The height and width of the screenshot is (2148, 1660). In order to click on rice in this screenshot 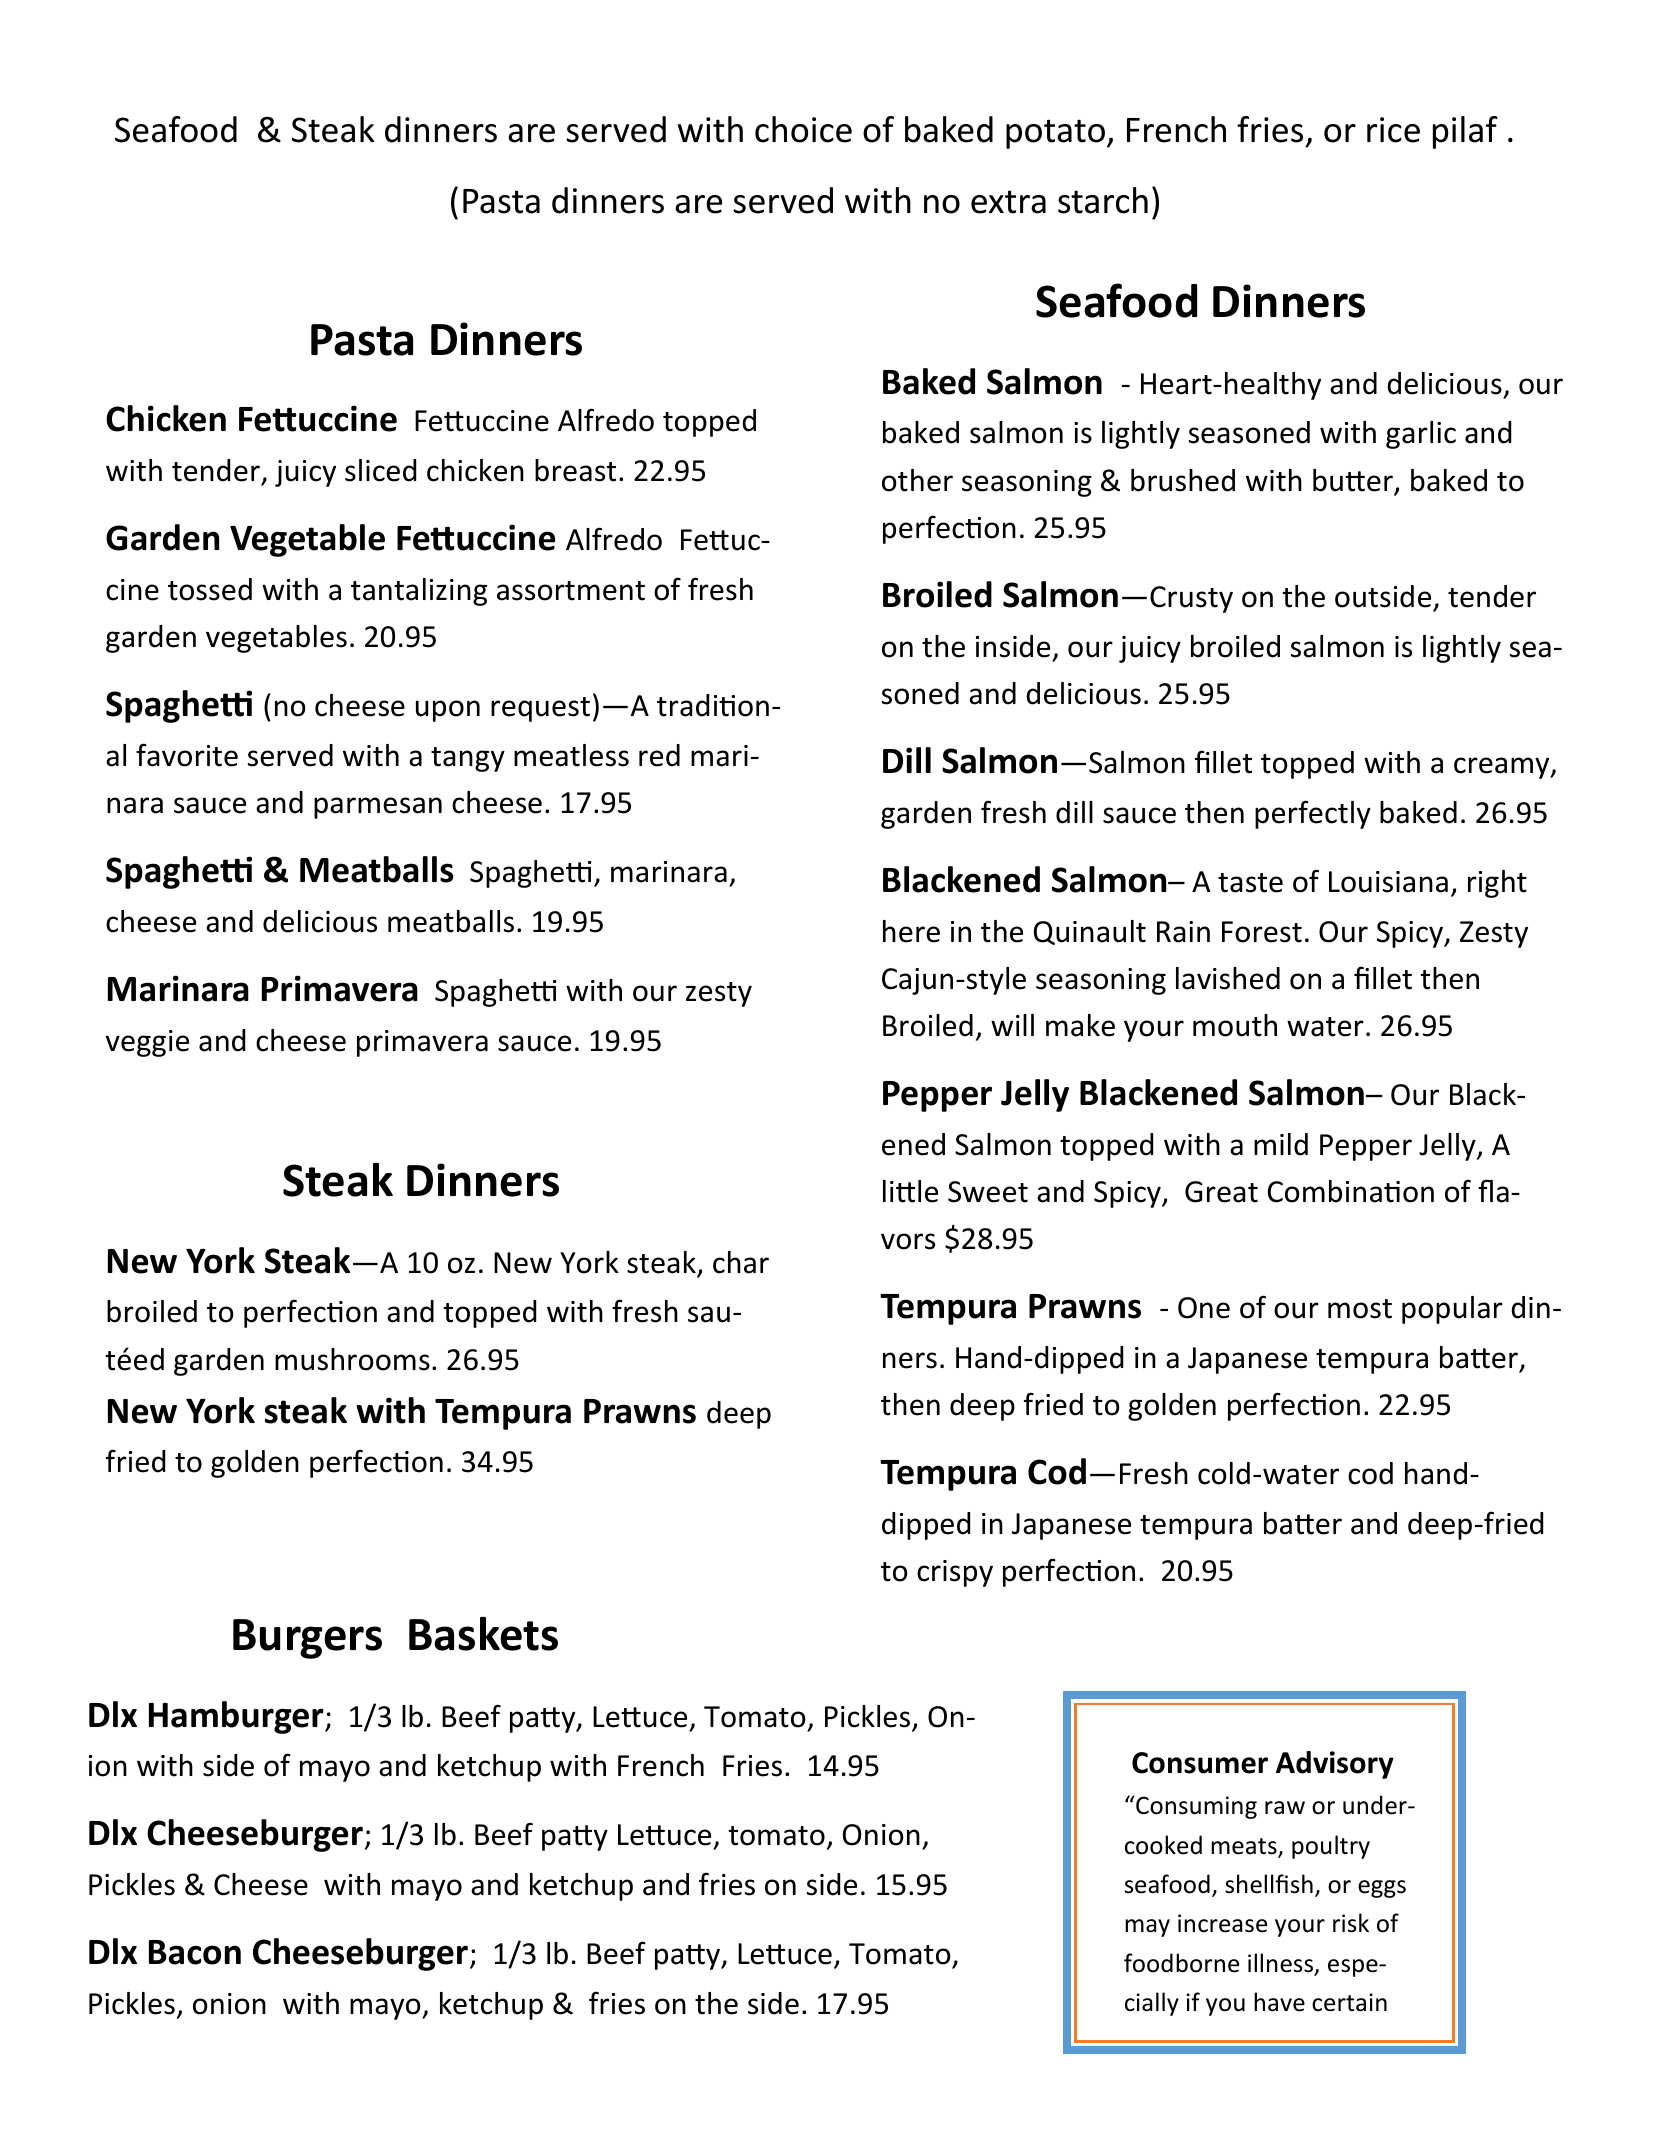, I will do `click(1393, 130)`.
